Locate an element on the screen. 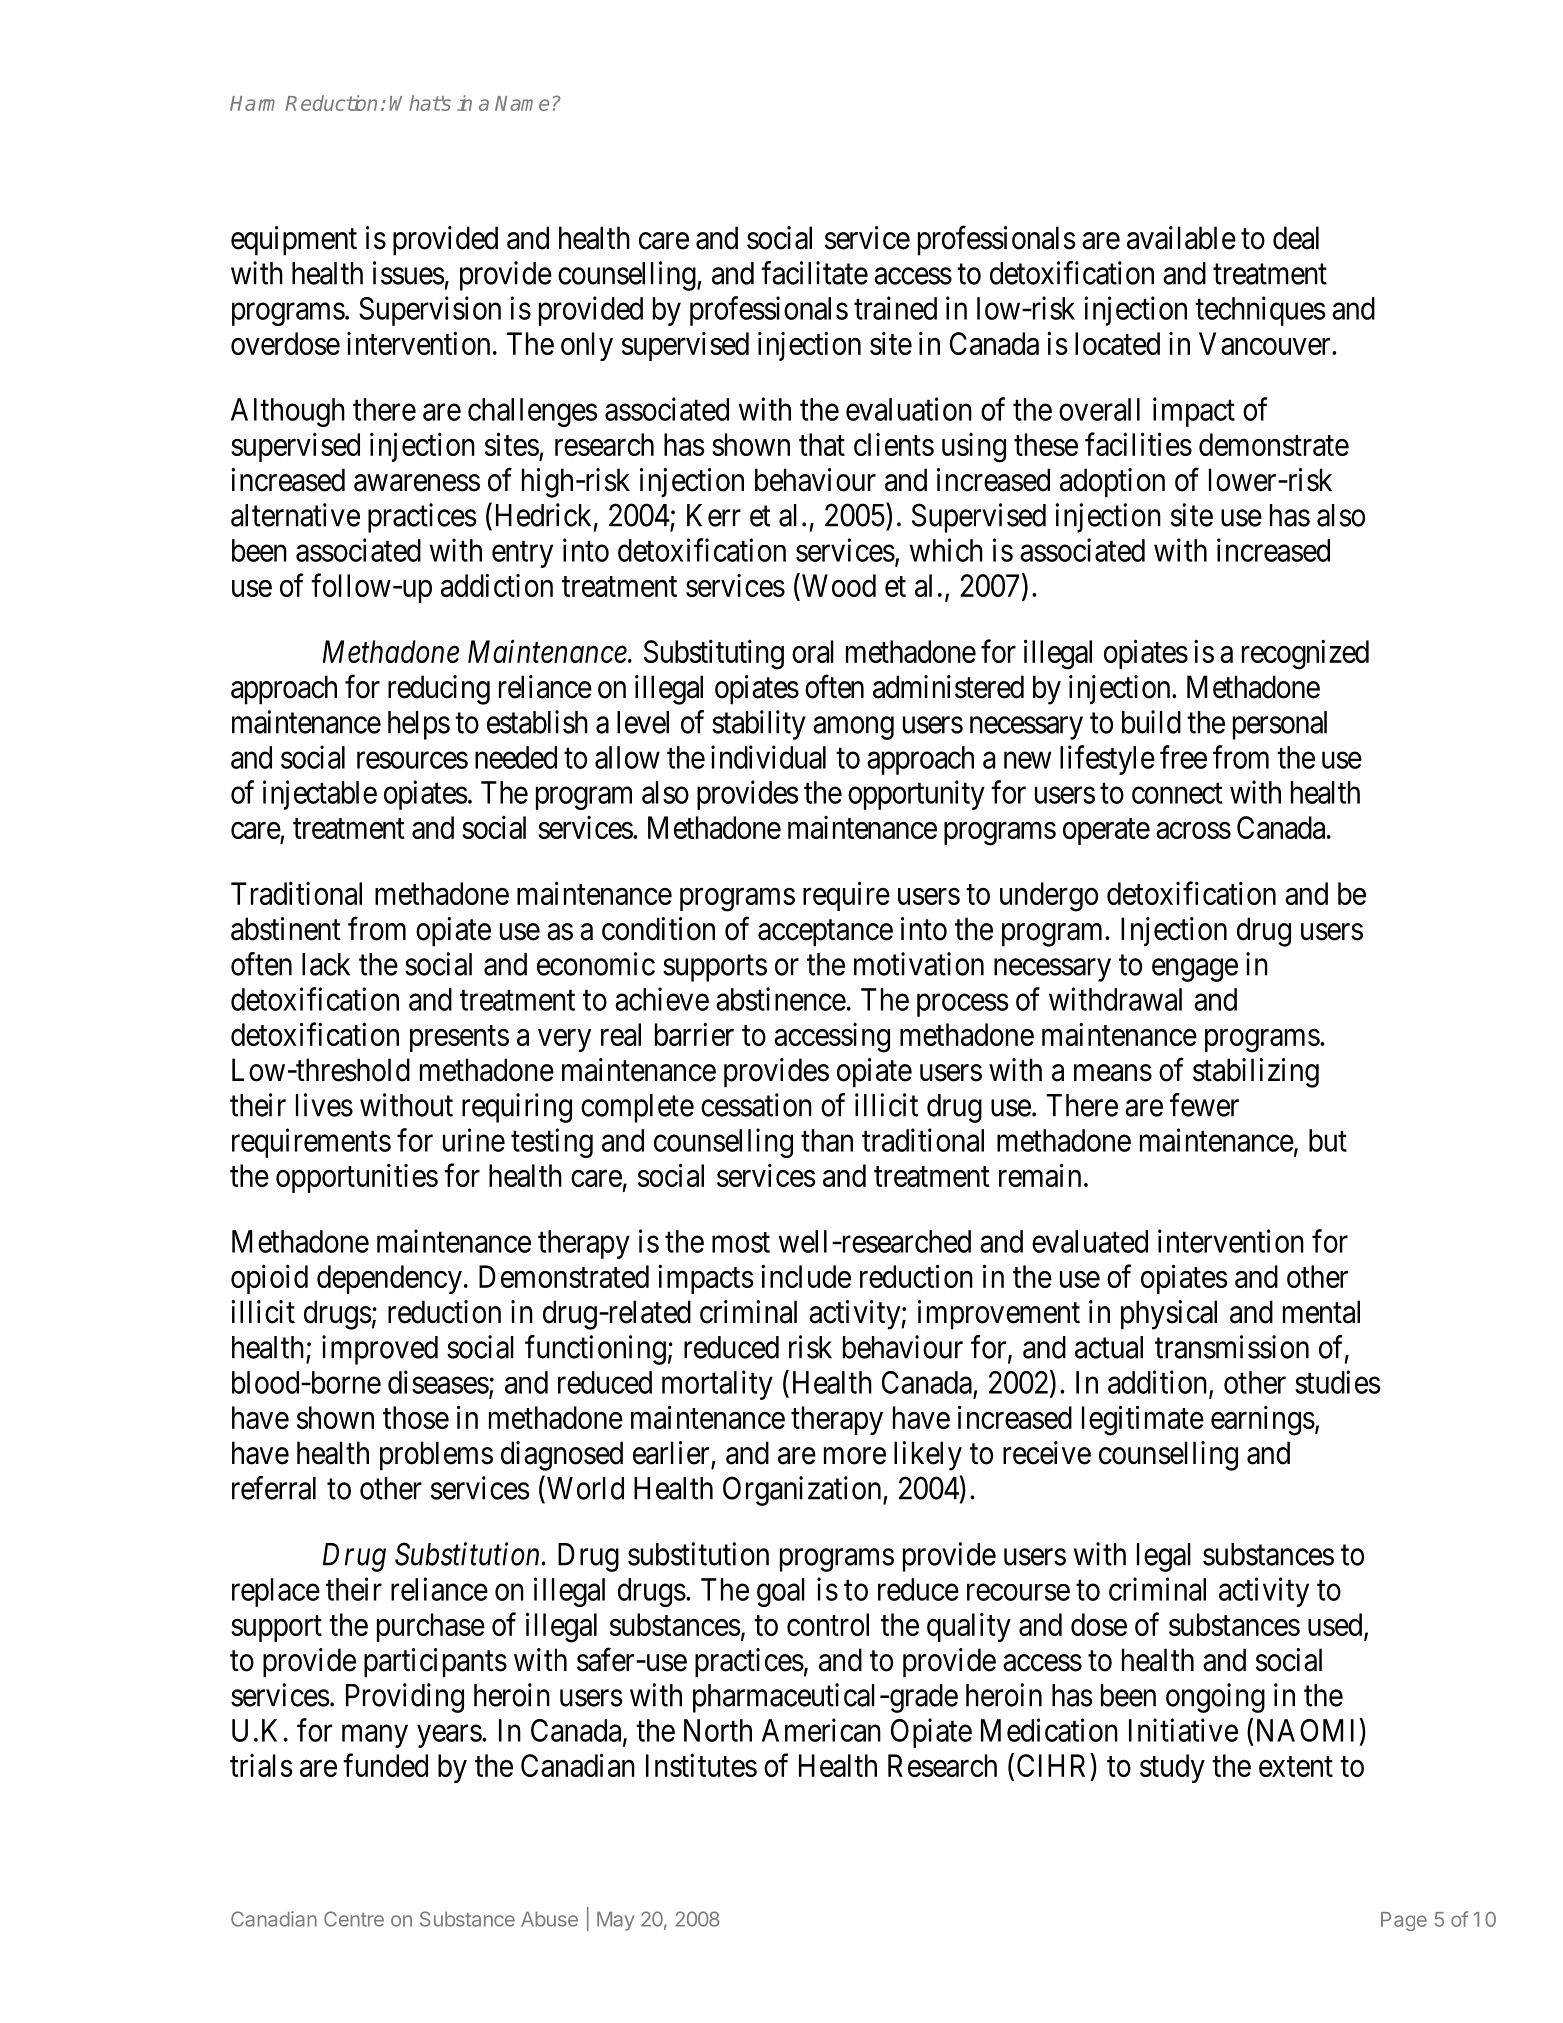 The width and height of the screenshot is (1563, 2023). include is located at coordinates (806, 1276).
